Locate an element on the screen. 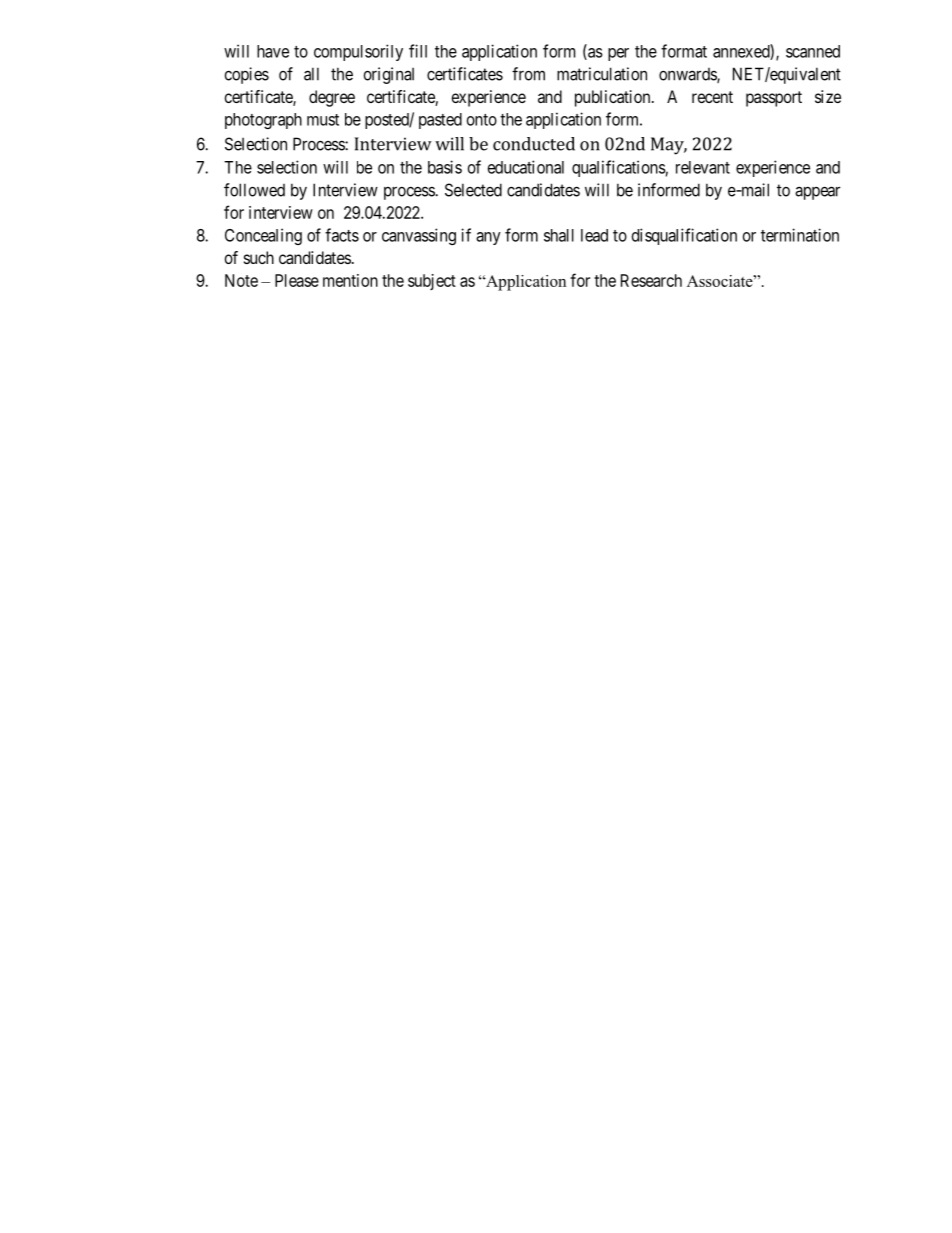 The height and width of the screenshot is (1233, 952). Please is located at coordinates (297, 280).
